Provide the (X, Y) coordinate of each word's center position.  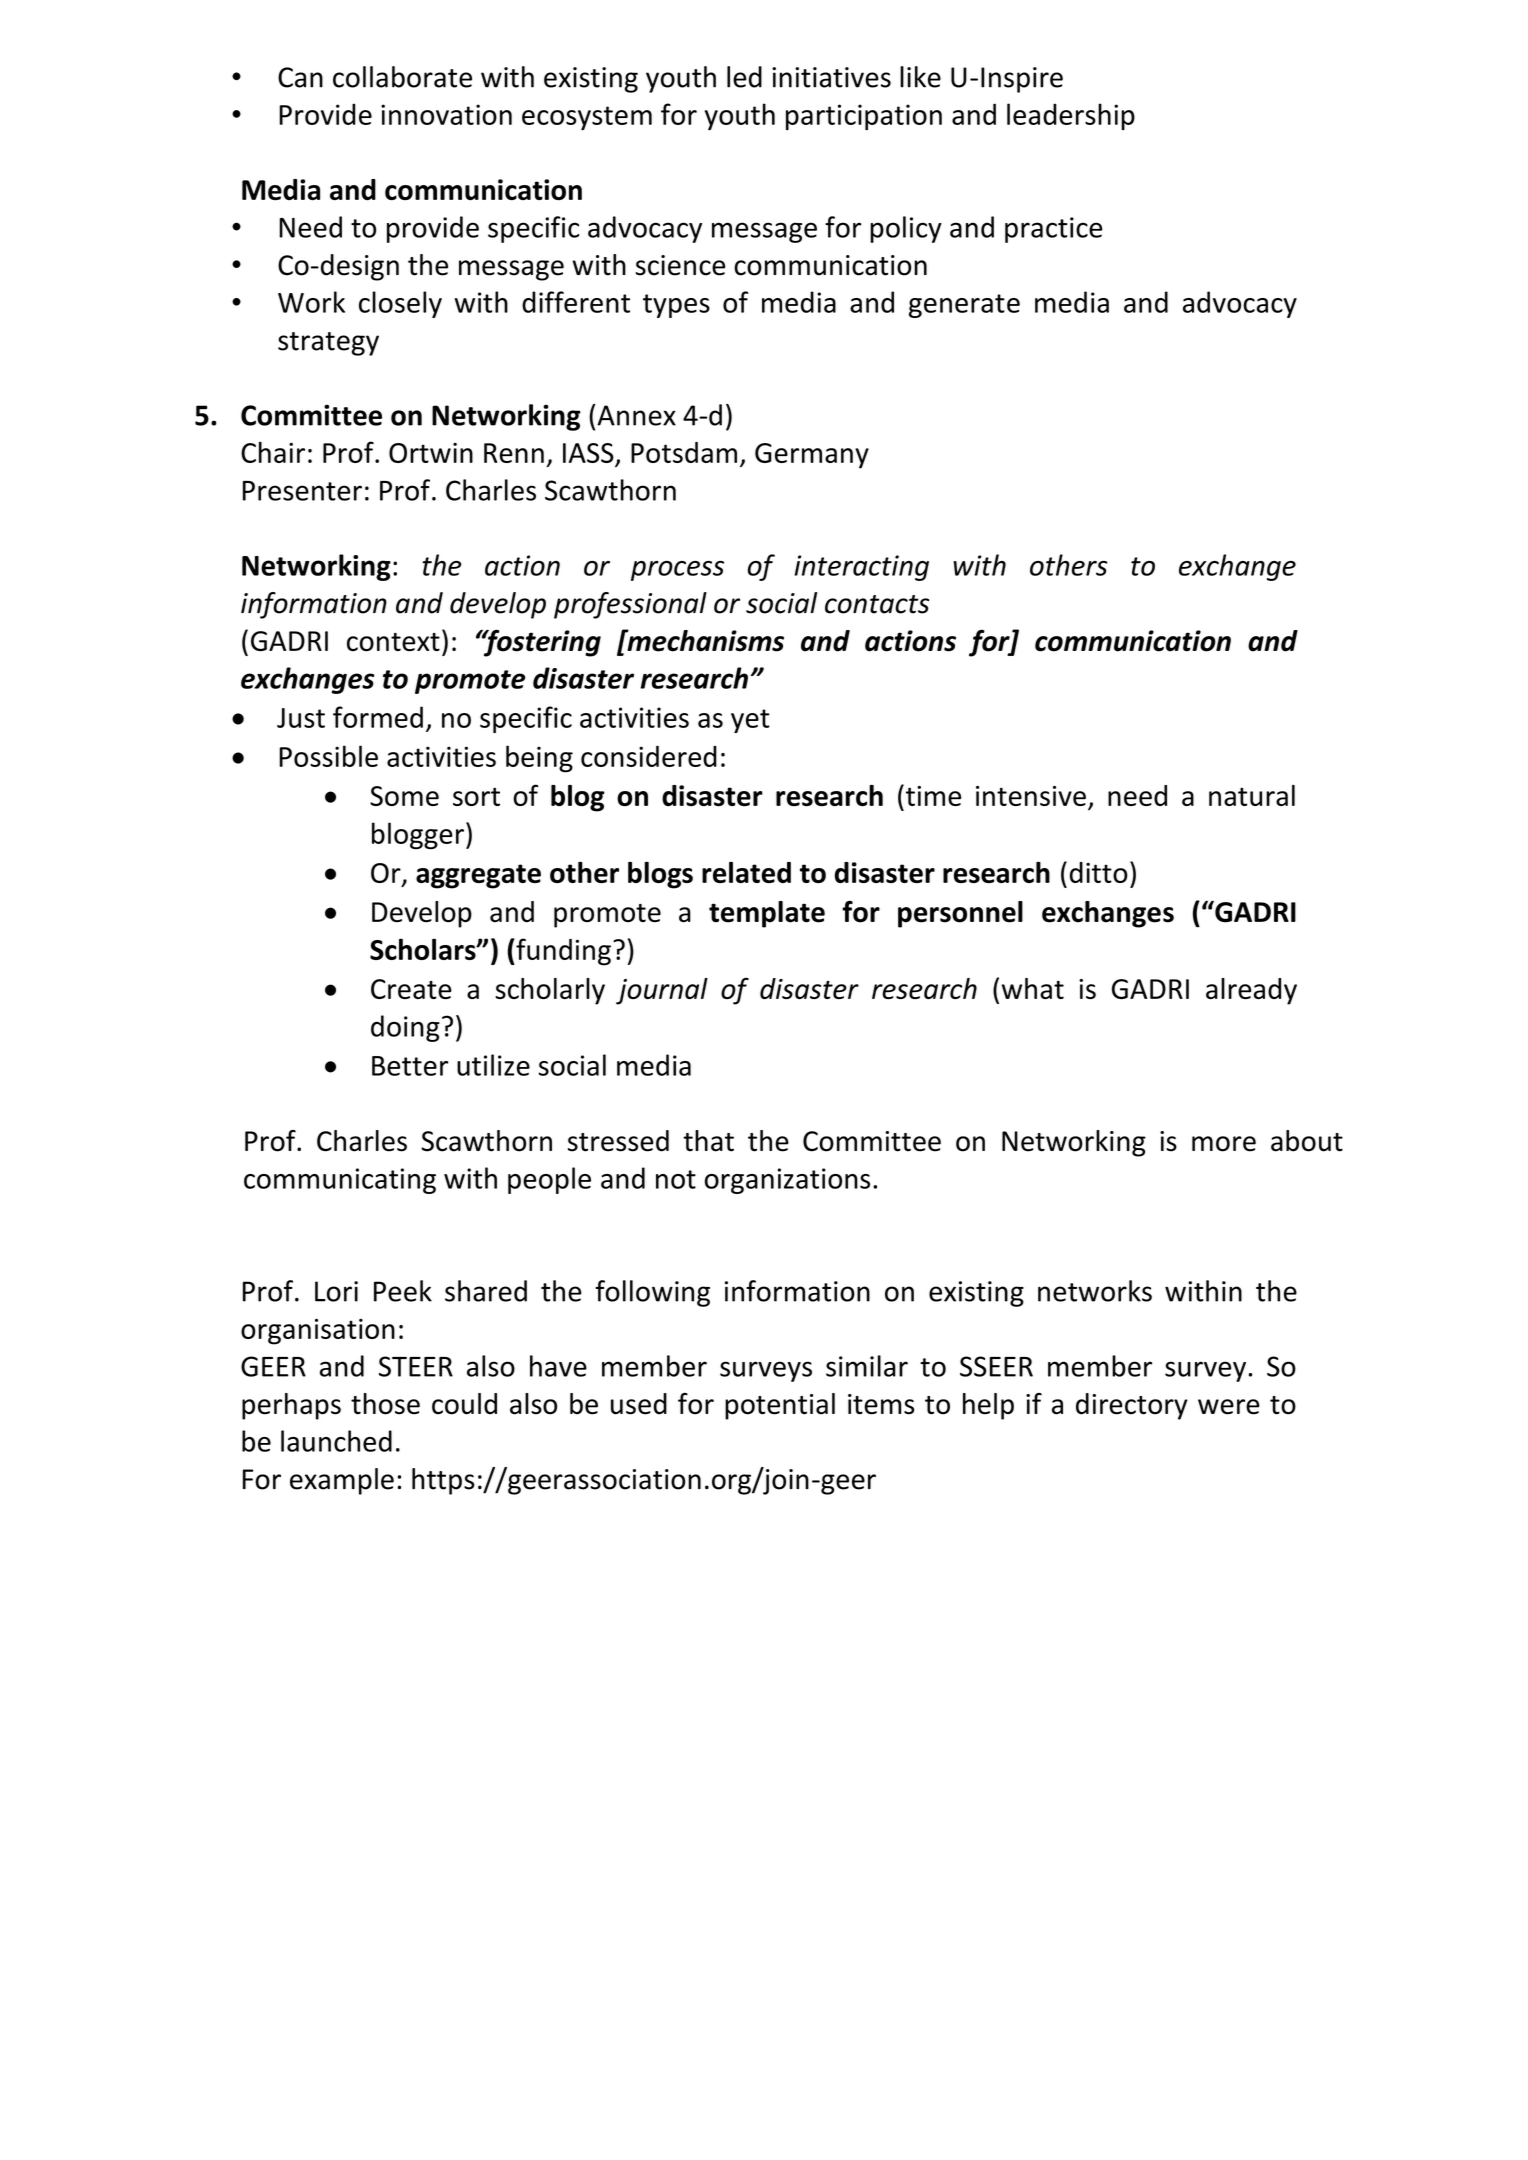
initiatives (831, 77)
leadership (1071, 116)
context (393, 642)
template (767, 914)
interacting (861, 568)
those (385, 1404)
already (1251, 991)
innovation (446, 114)
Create (411, 989)
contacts (877, 604)
